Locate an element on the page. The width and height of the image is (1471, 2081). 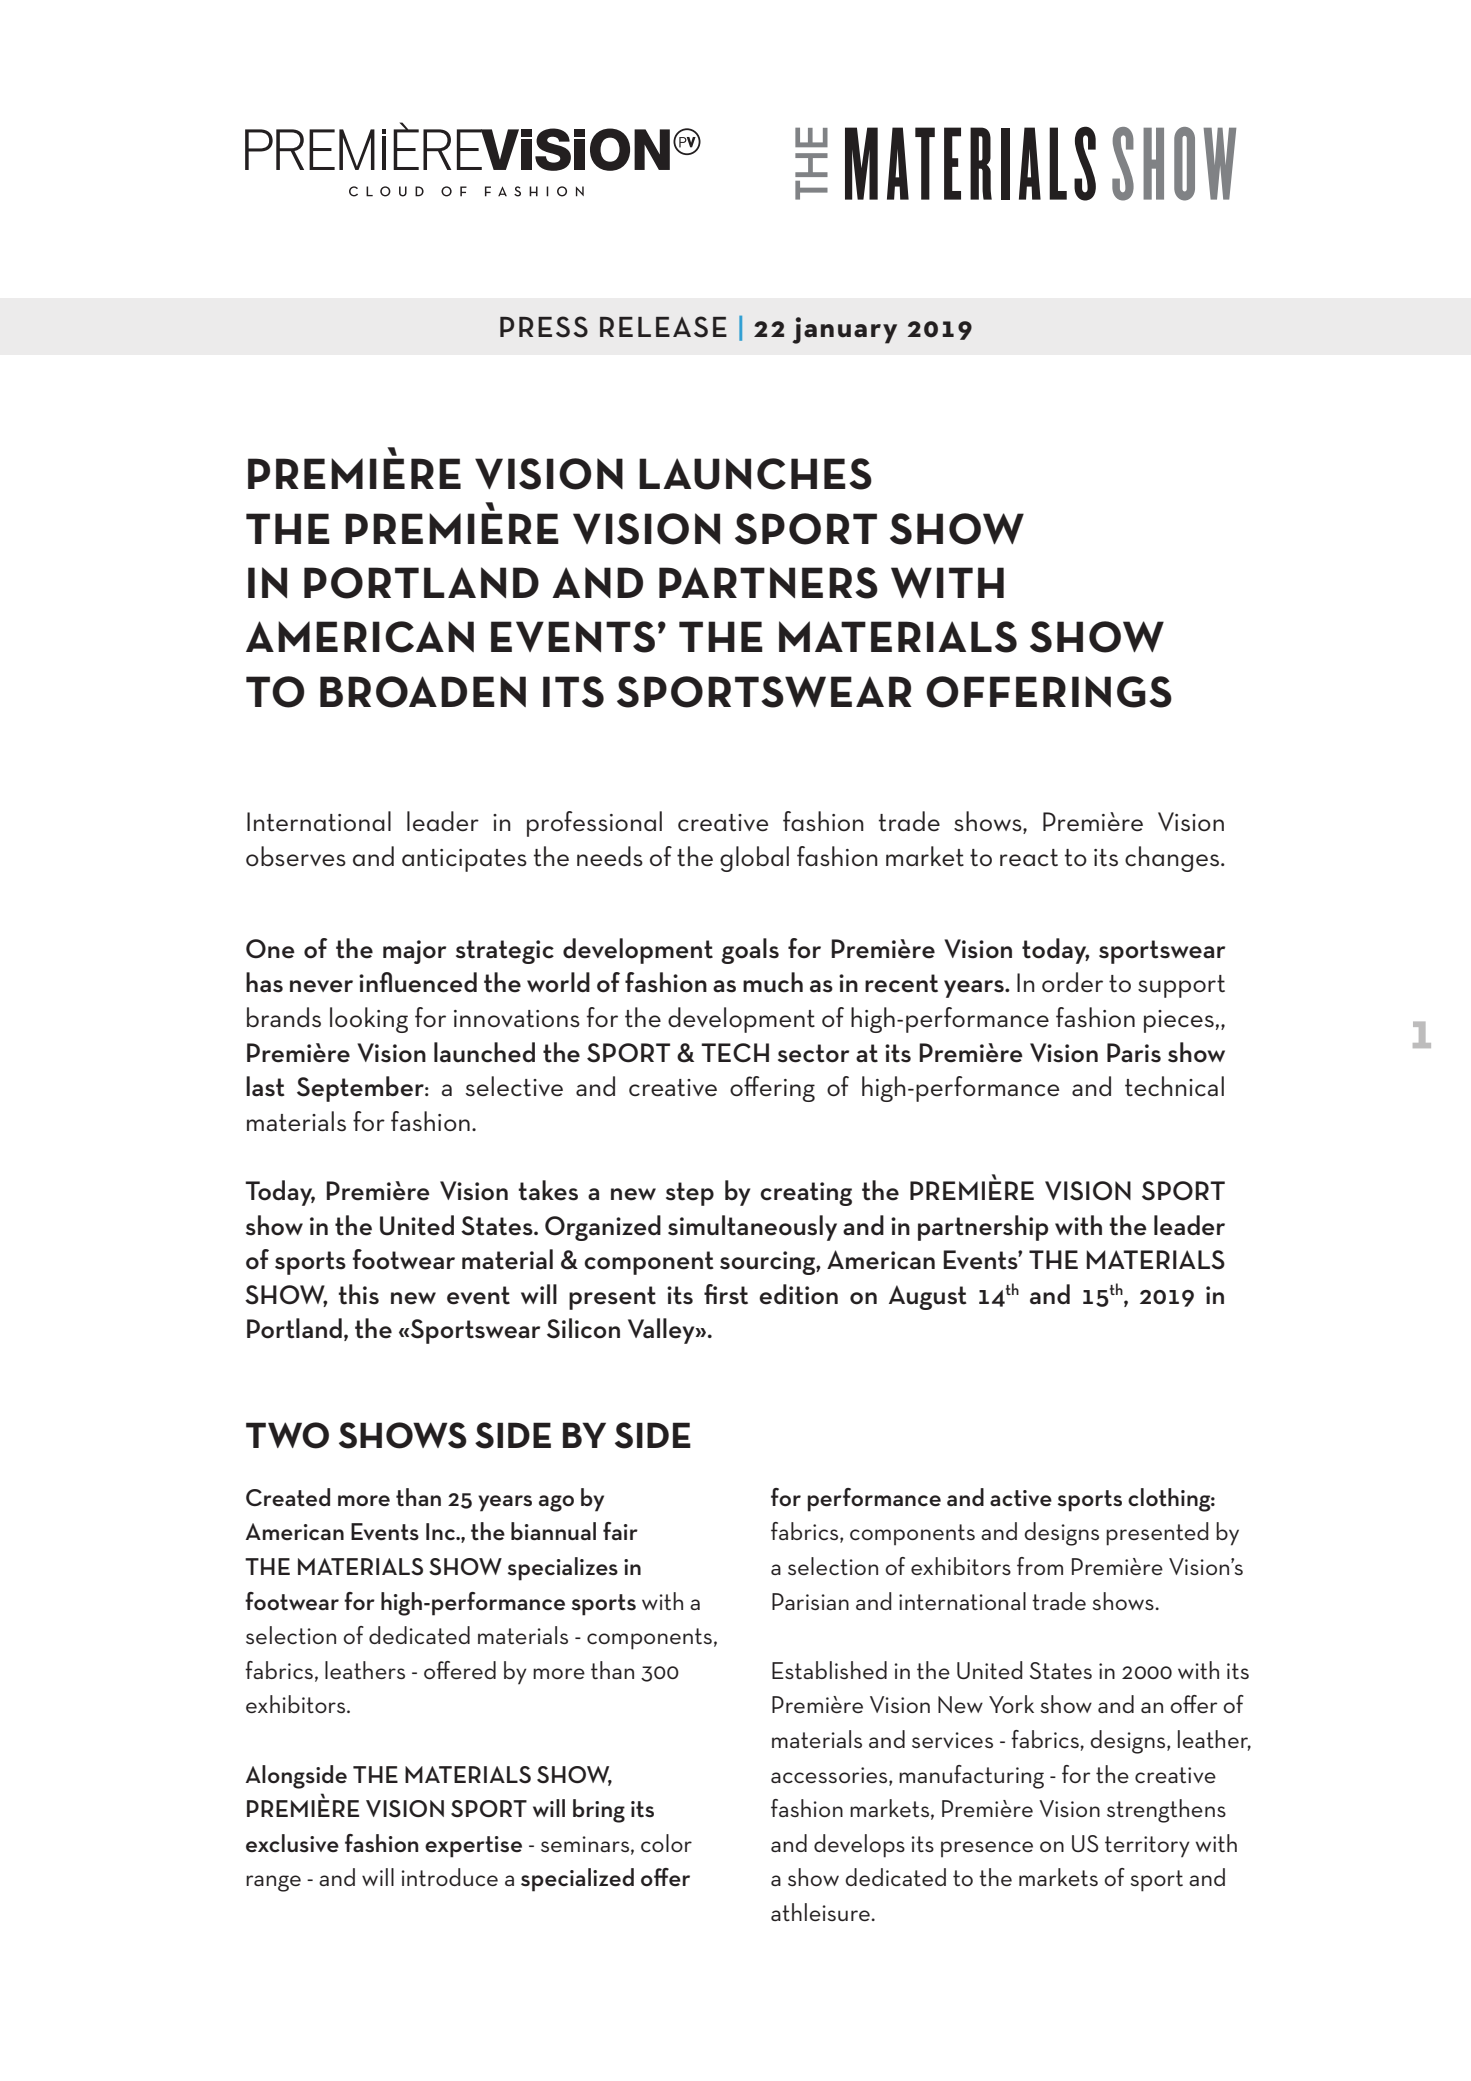
PRESS is located at coordinates (544, 327).
